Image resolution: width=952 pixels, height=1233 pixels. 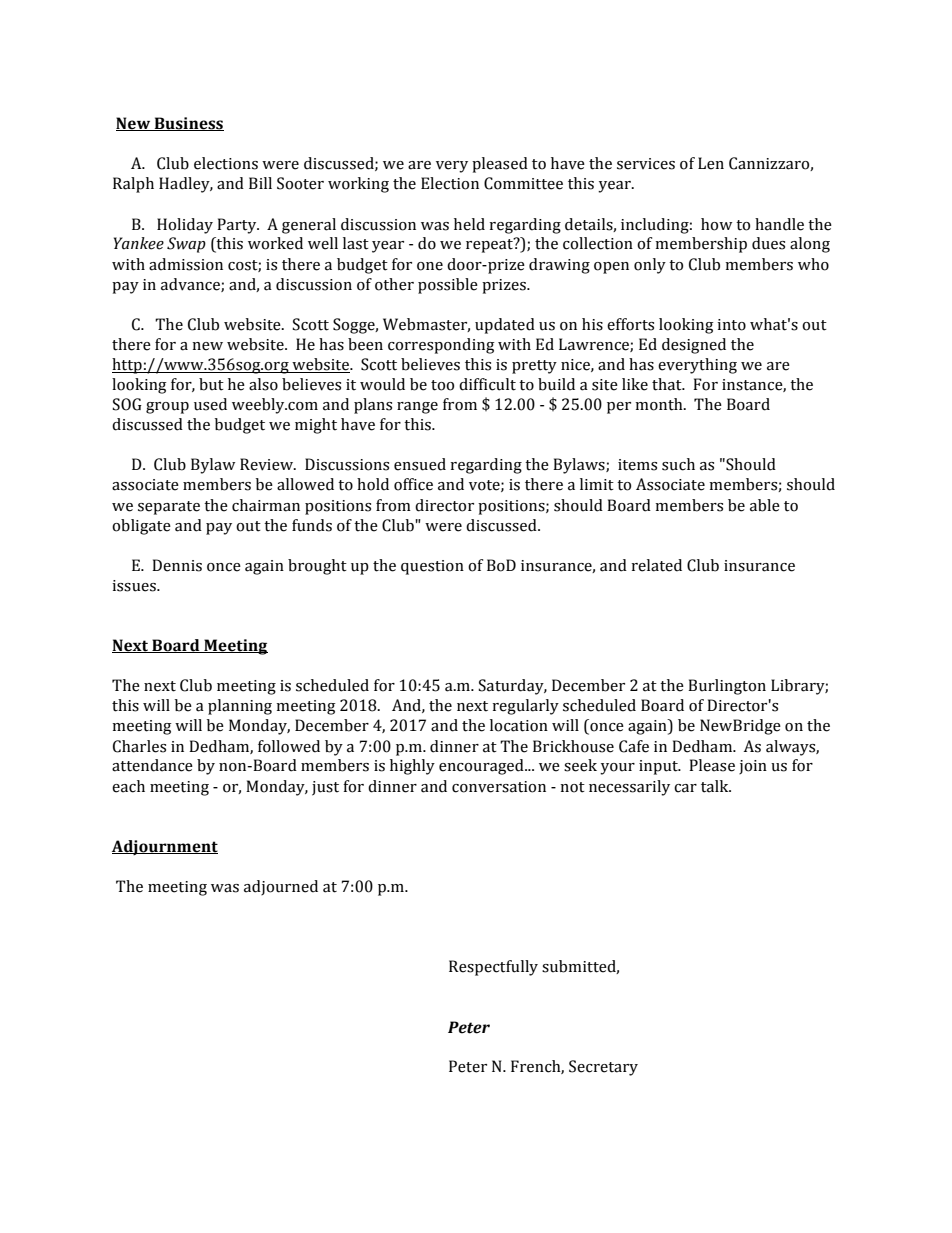 I want to click on Secretary, so click(x=603, y=1068).
